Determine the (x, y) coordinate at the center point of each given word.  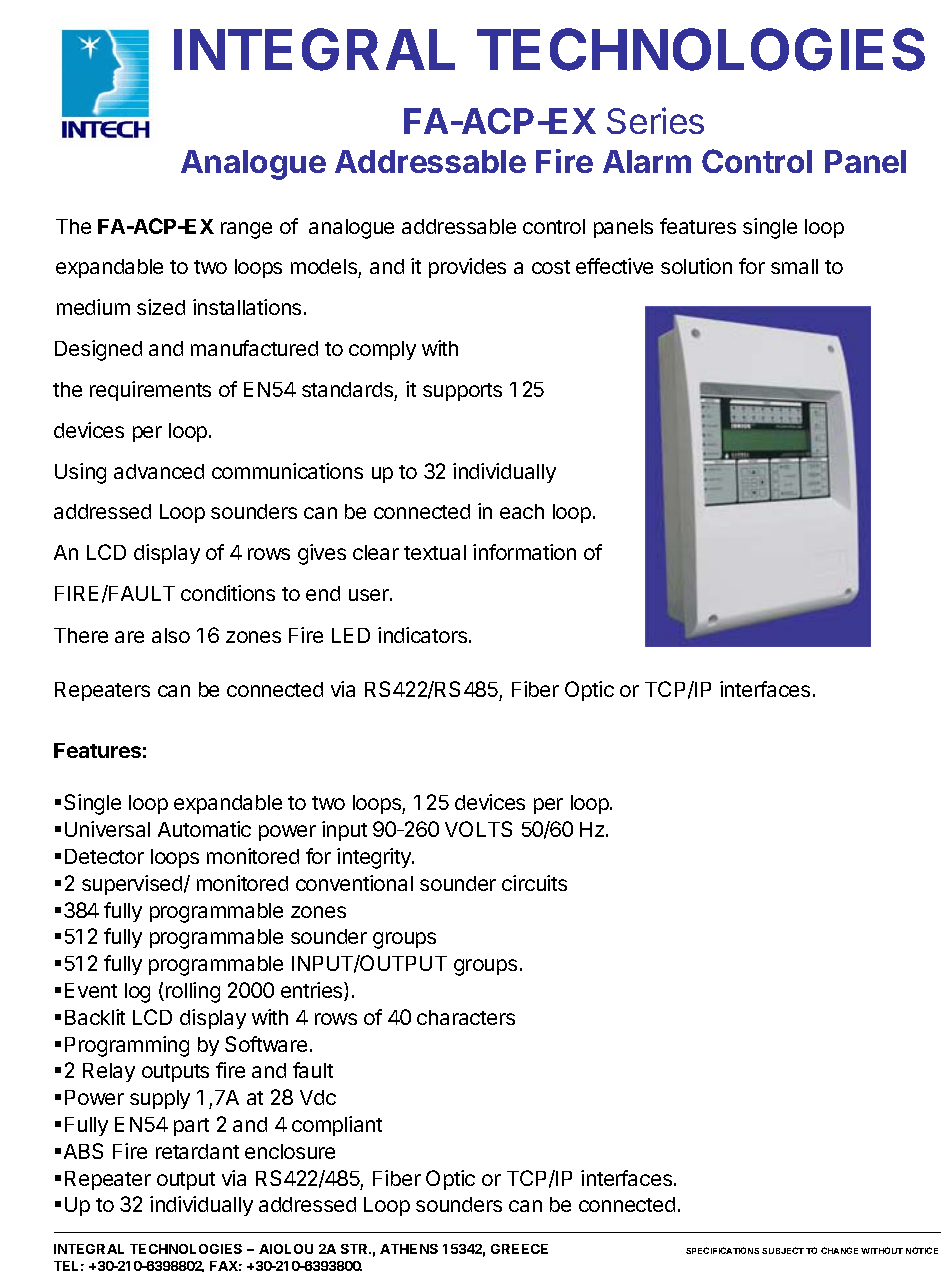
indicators (424, 635)
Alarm (647, 161)
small (794, 266)
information (524, 552)
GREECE (519, 1249)
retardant (197, 1151)
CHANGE (839, 1250)
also (171, 635)
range (246, 230)
